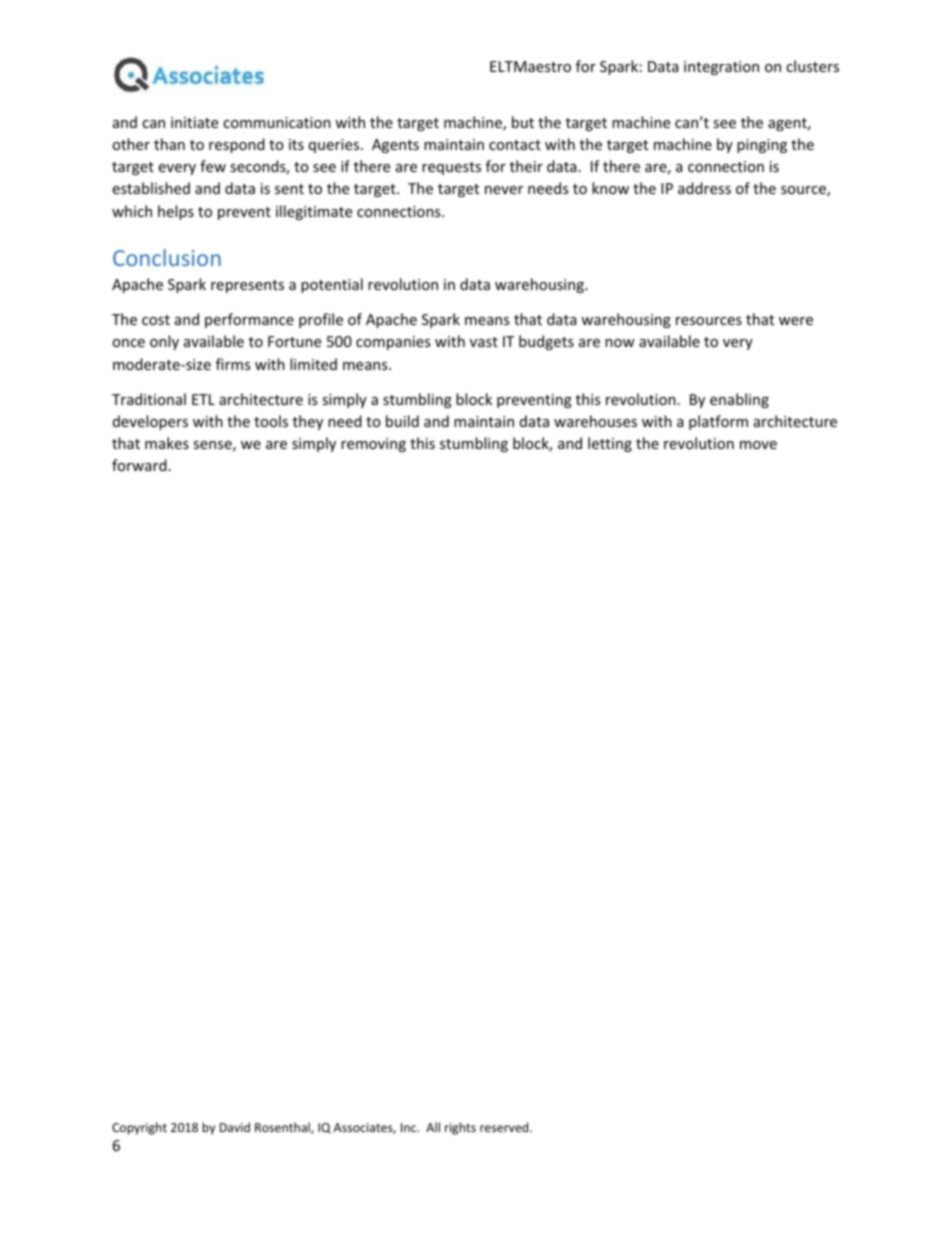 The image size is (952, 1233). What do you see at coordinates (249, 320) in the screenshot?
I see `performance` at bounding box center [249, 320].
